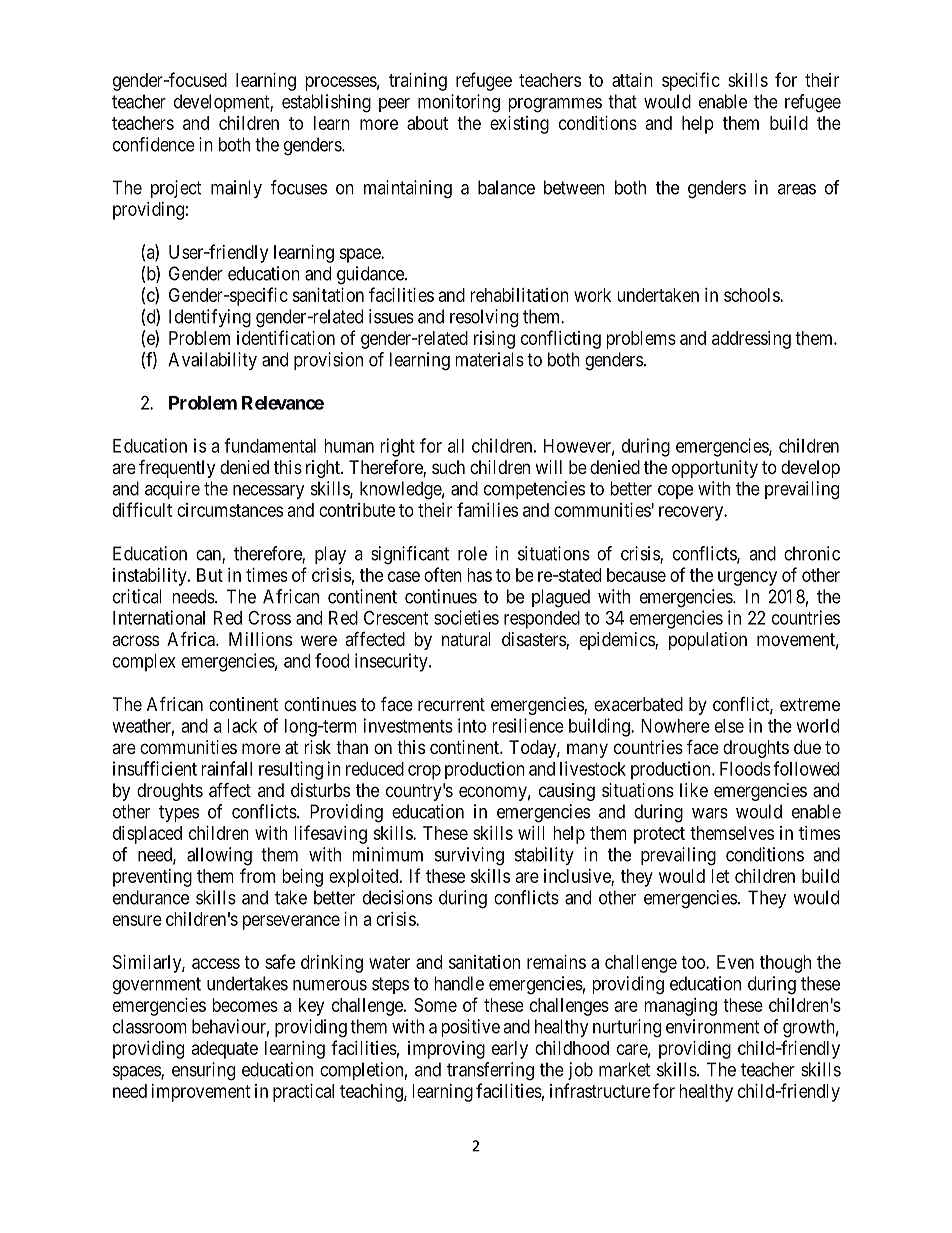 The width and height of the screenshot is (952, 1233). I want to click on opportunity, so click(715, 469).
